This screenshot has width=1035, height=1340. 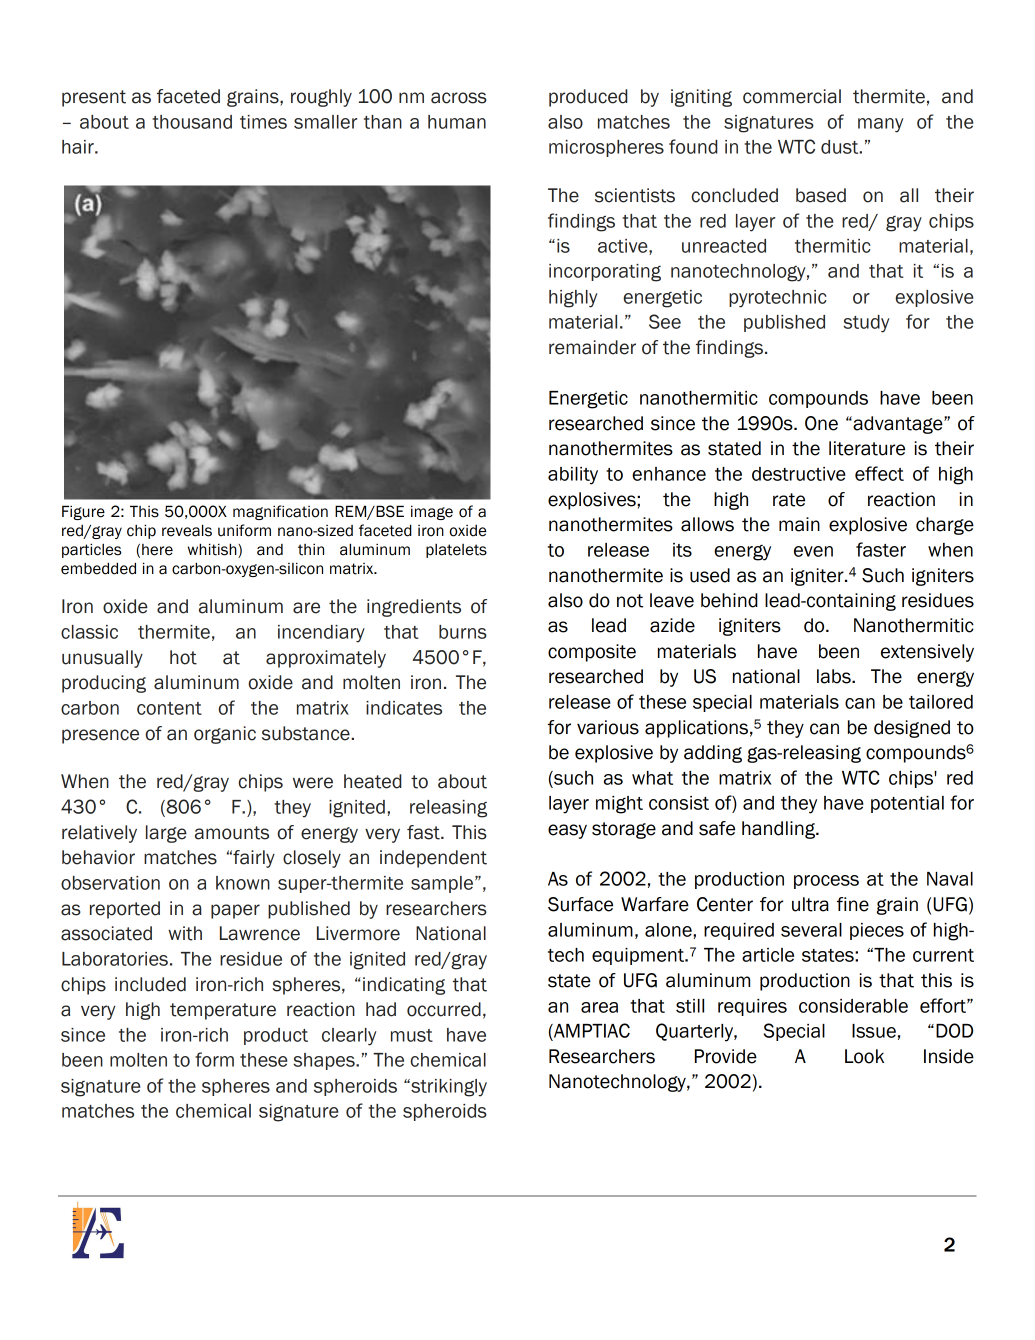 I want to click on thousand, so click(x=192, y=122).
